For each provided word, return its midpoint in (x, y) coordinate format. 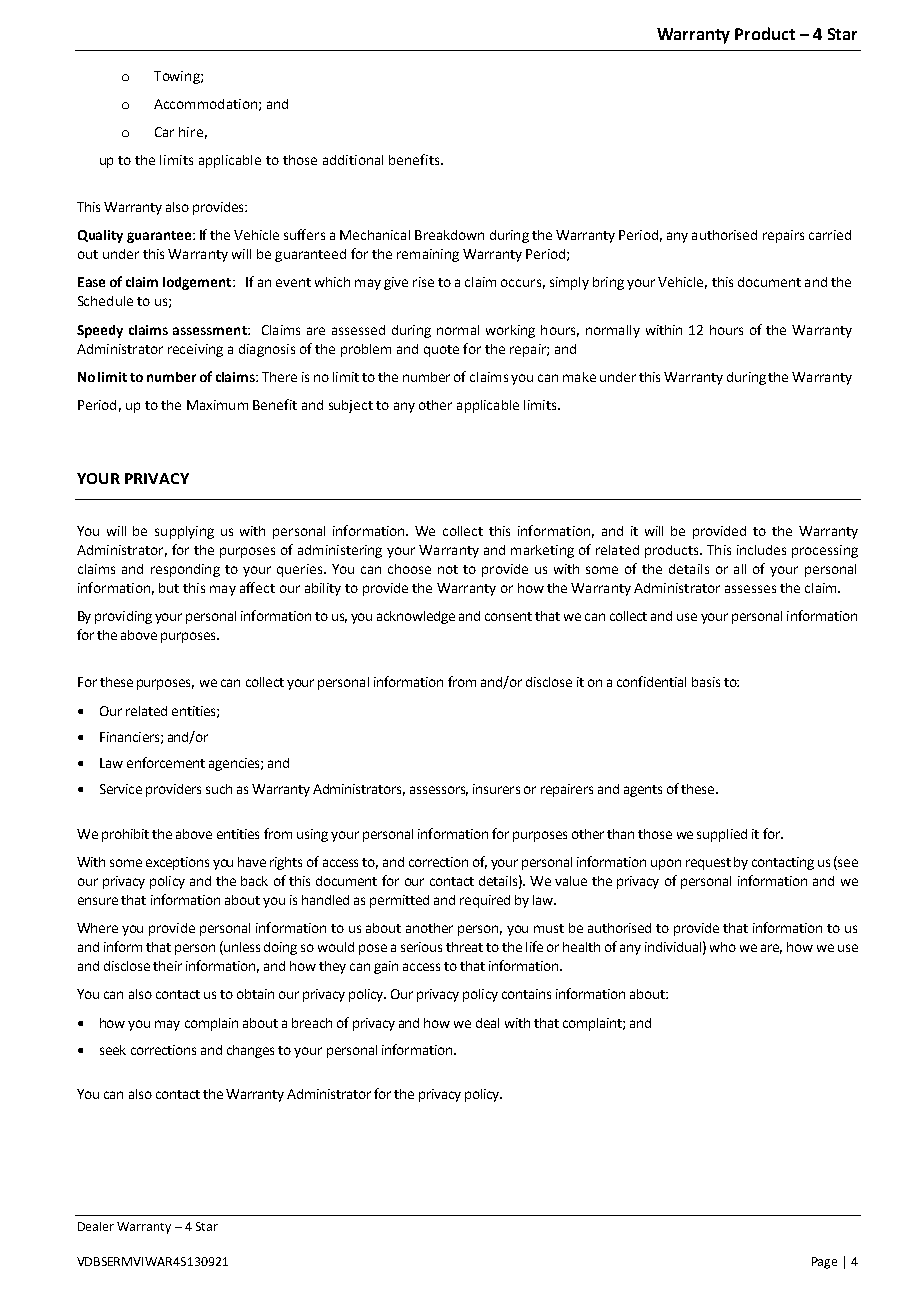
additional (353, 160)
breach (312, 1023)
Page (824, 1263)
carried (830, 235)
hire (191, 132)
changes (250, 1051)
